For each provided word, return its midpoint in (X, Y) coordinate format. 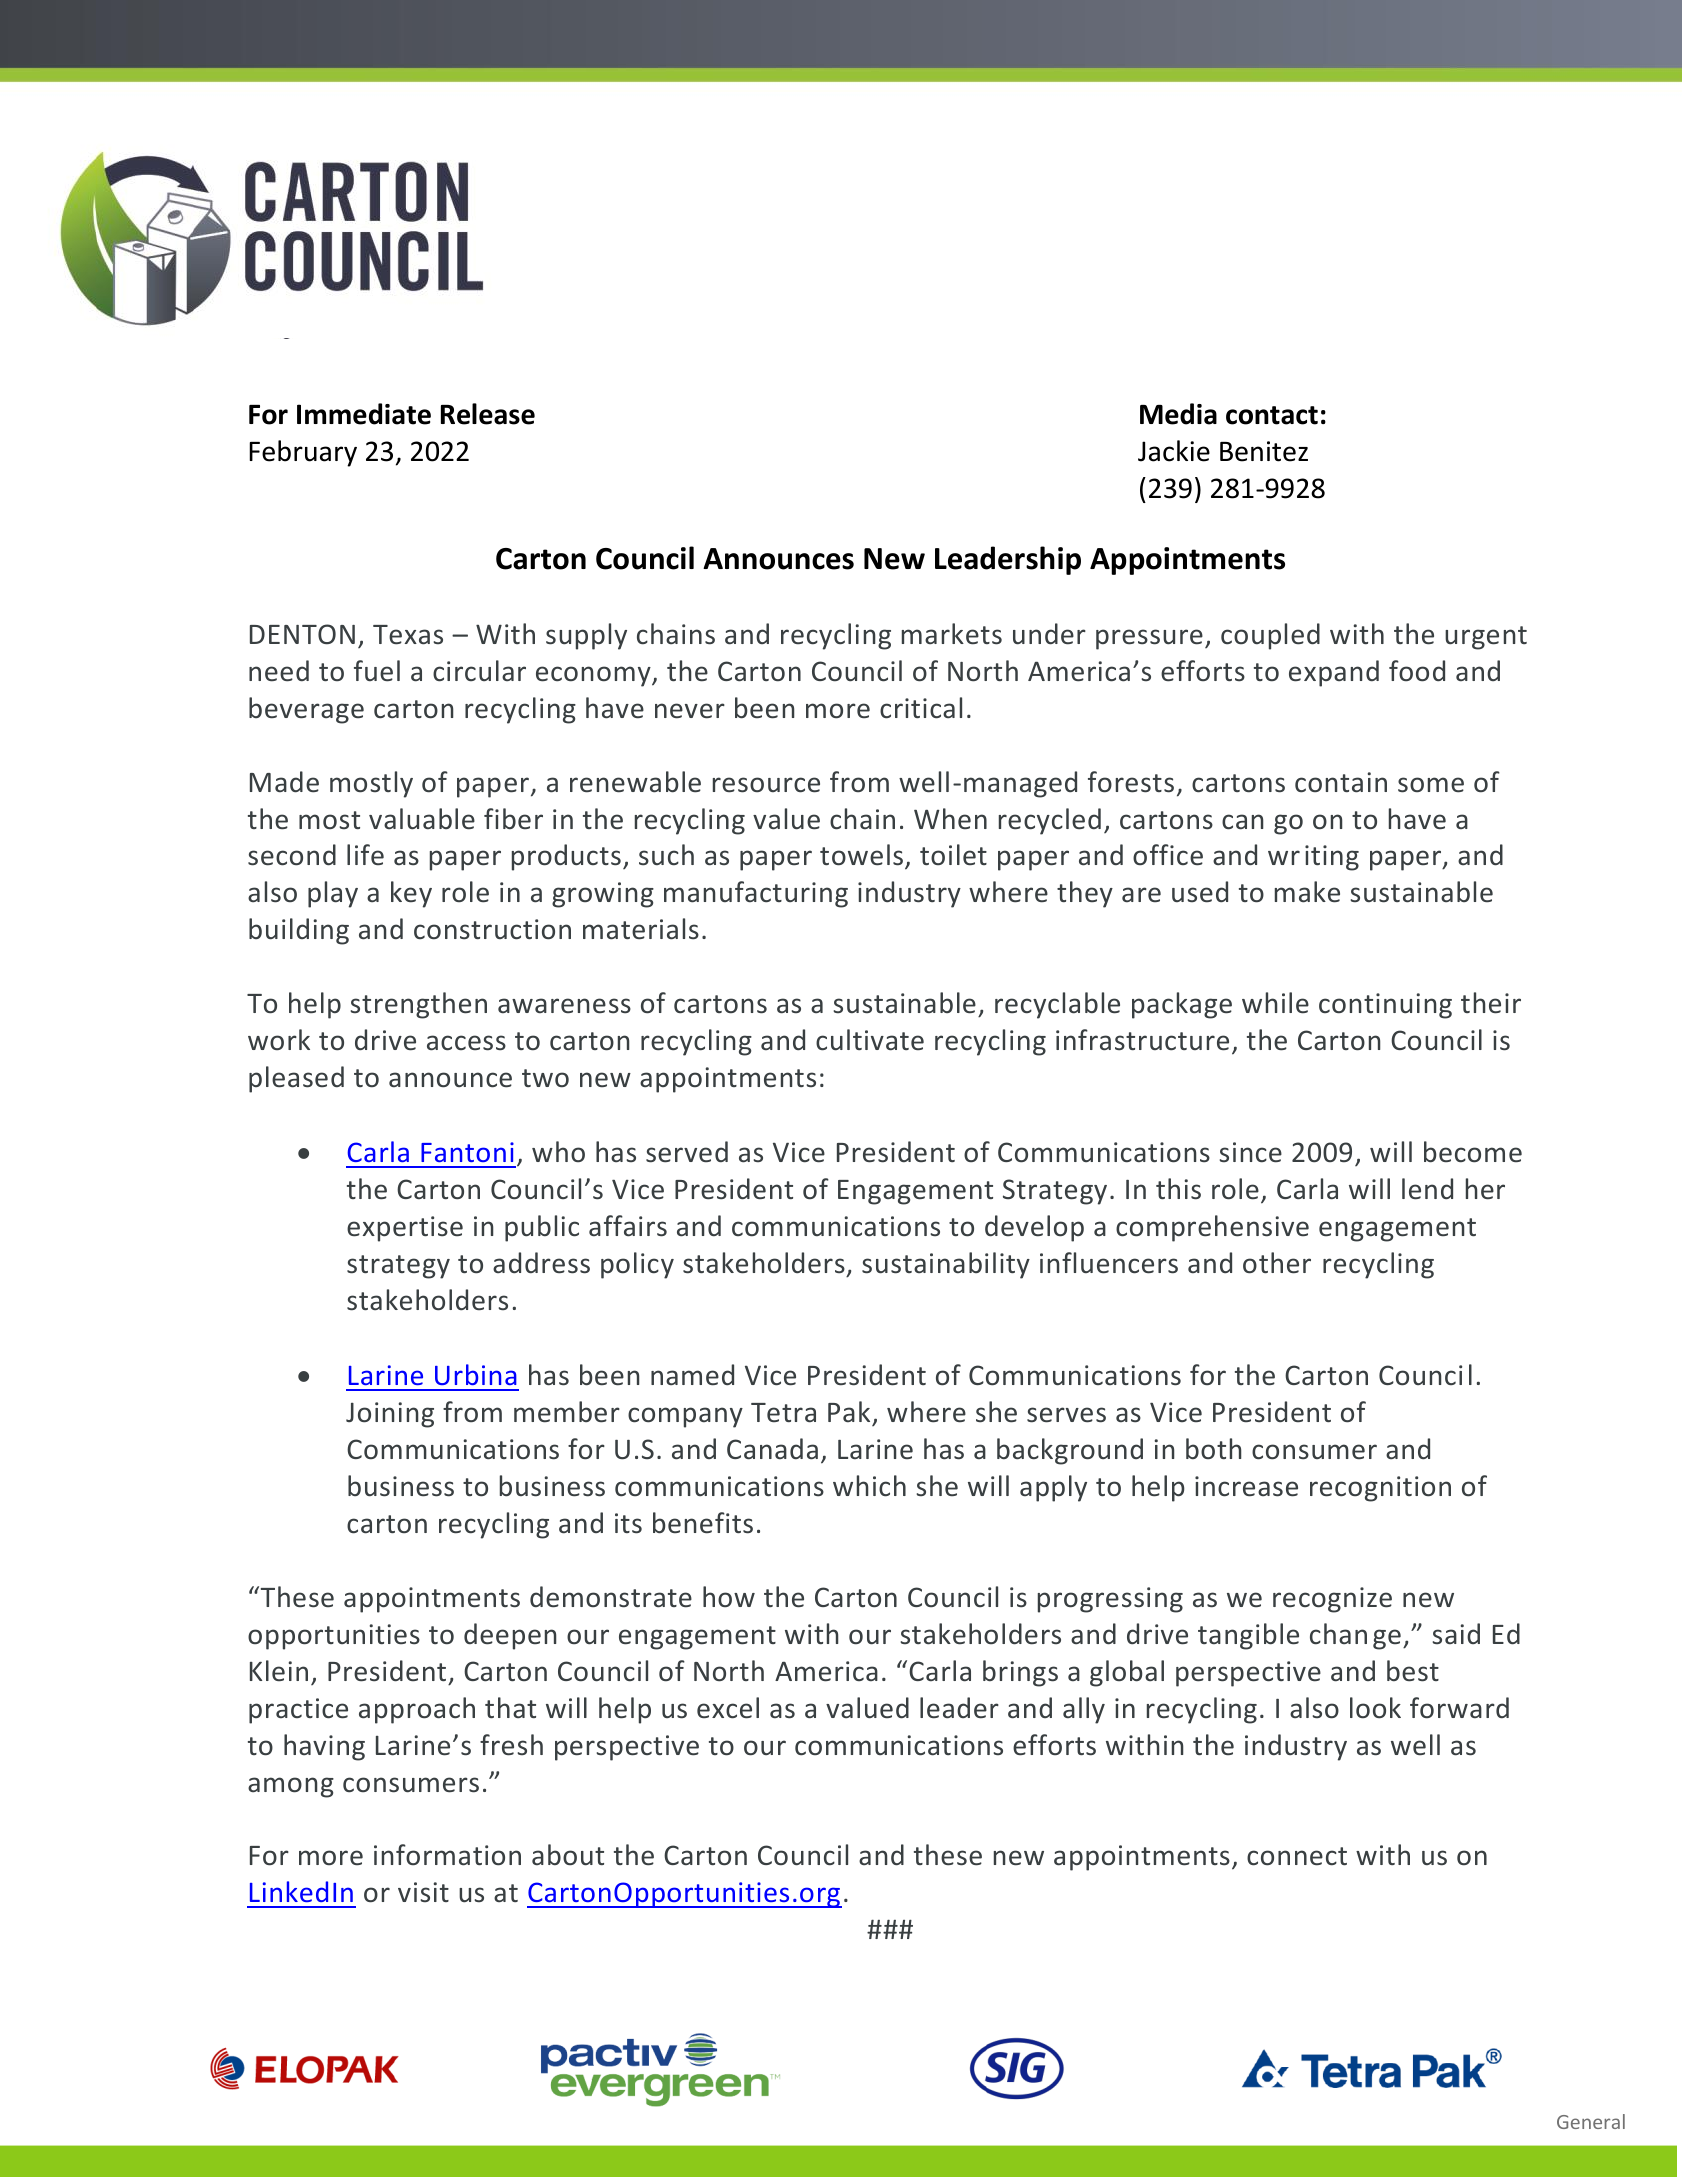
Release (488, 414)
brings (1020, 1673)
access (466, 1043)
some (1431, 785)
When (950, 818)
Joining (390, 1415)
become (1473, 1152)
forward (1459, 1708)
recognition (1380, 1489)
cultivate (870, 1040)
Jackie (1174, 451)
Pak (850, 1413)
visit (423, 1892)
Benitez (1264, 451)
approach (417, 1710)
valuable (422, 819)
